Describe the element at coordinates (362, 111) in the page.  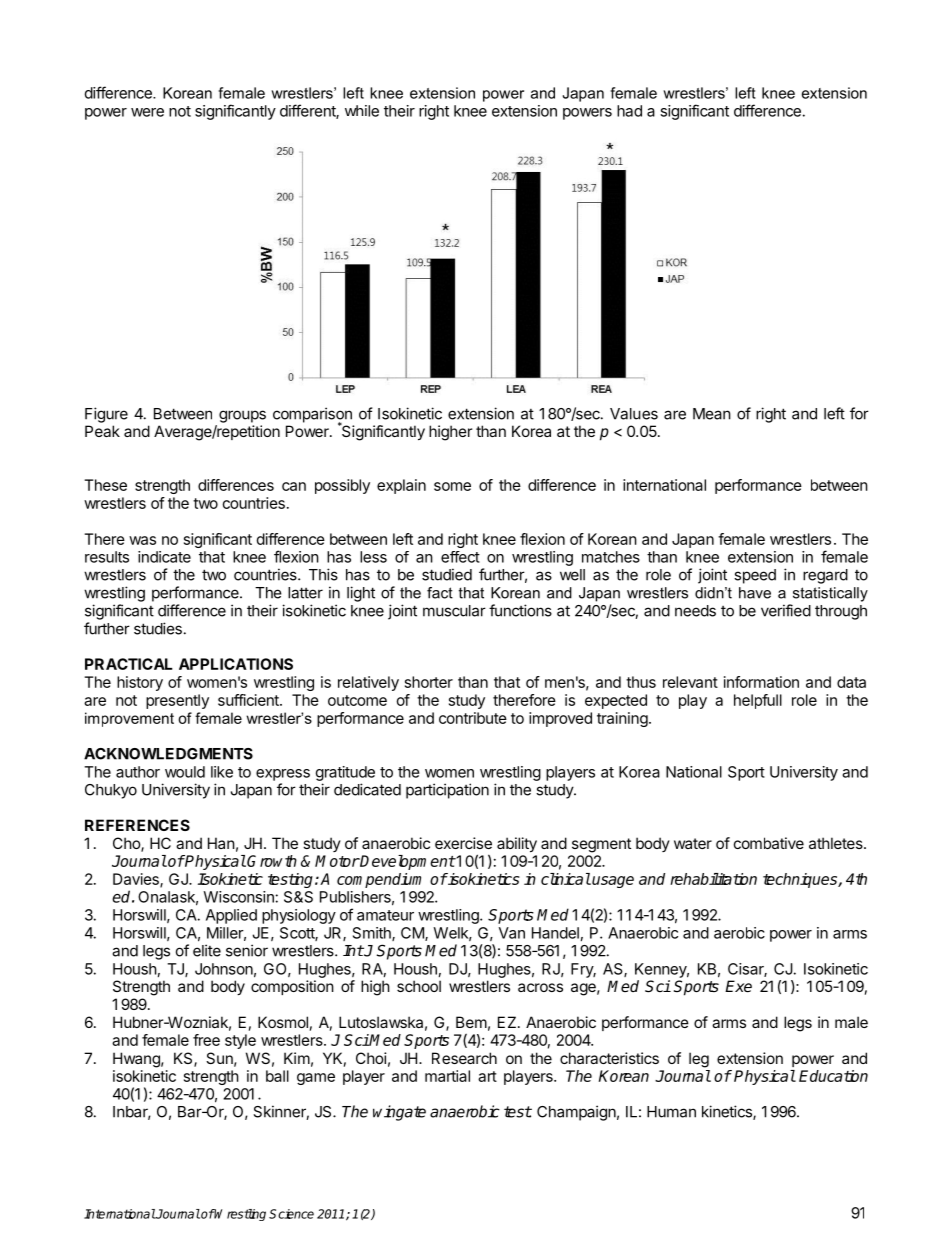
I see `while` at that location.
